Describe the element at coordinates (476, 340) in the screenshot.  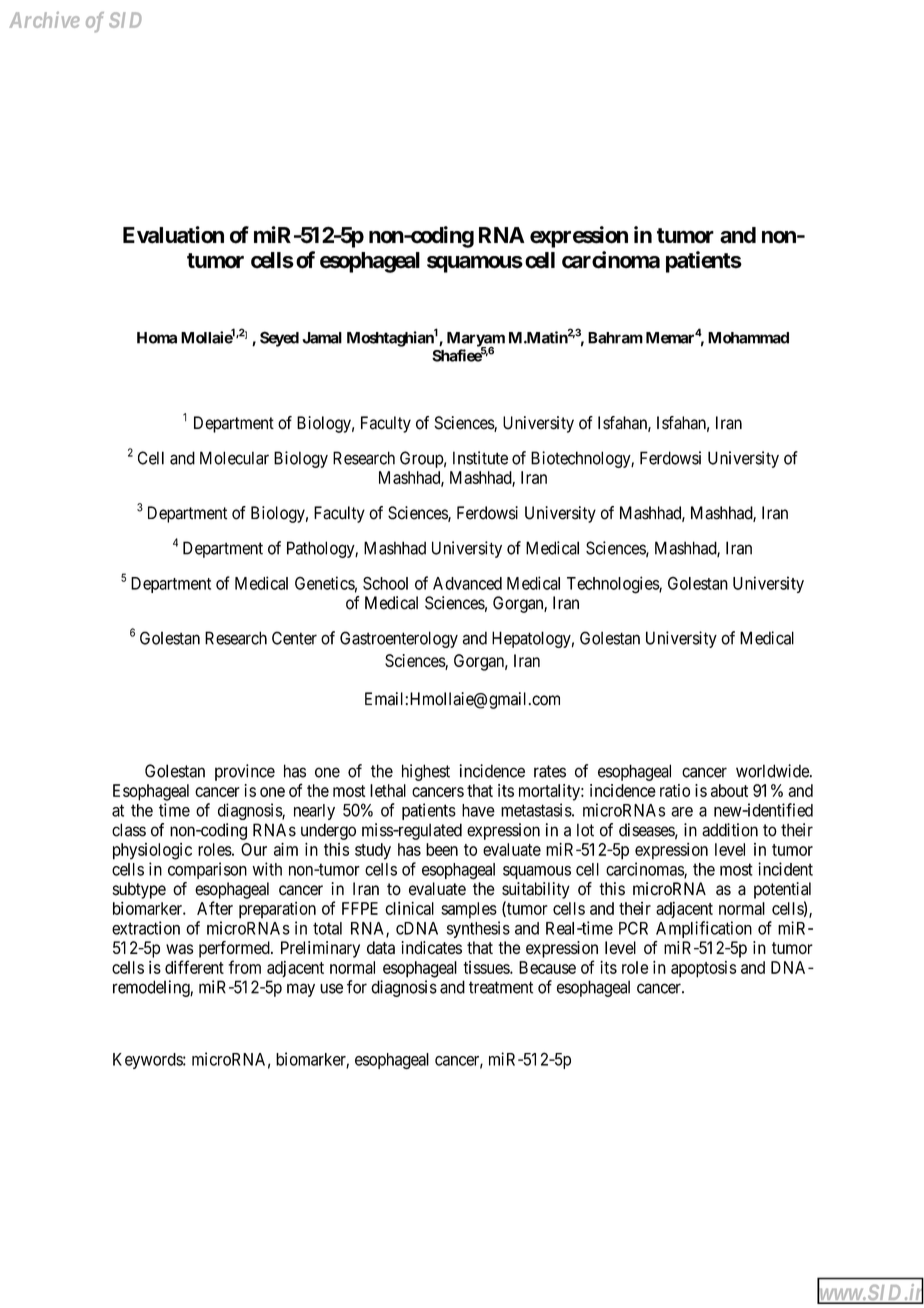
I see `Maryam` at that location.
